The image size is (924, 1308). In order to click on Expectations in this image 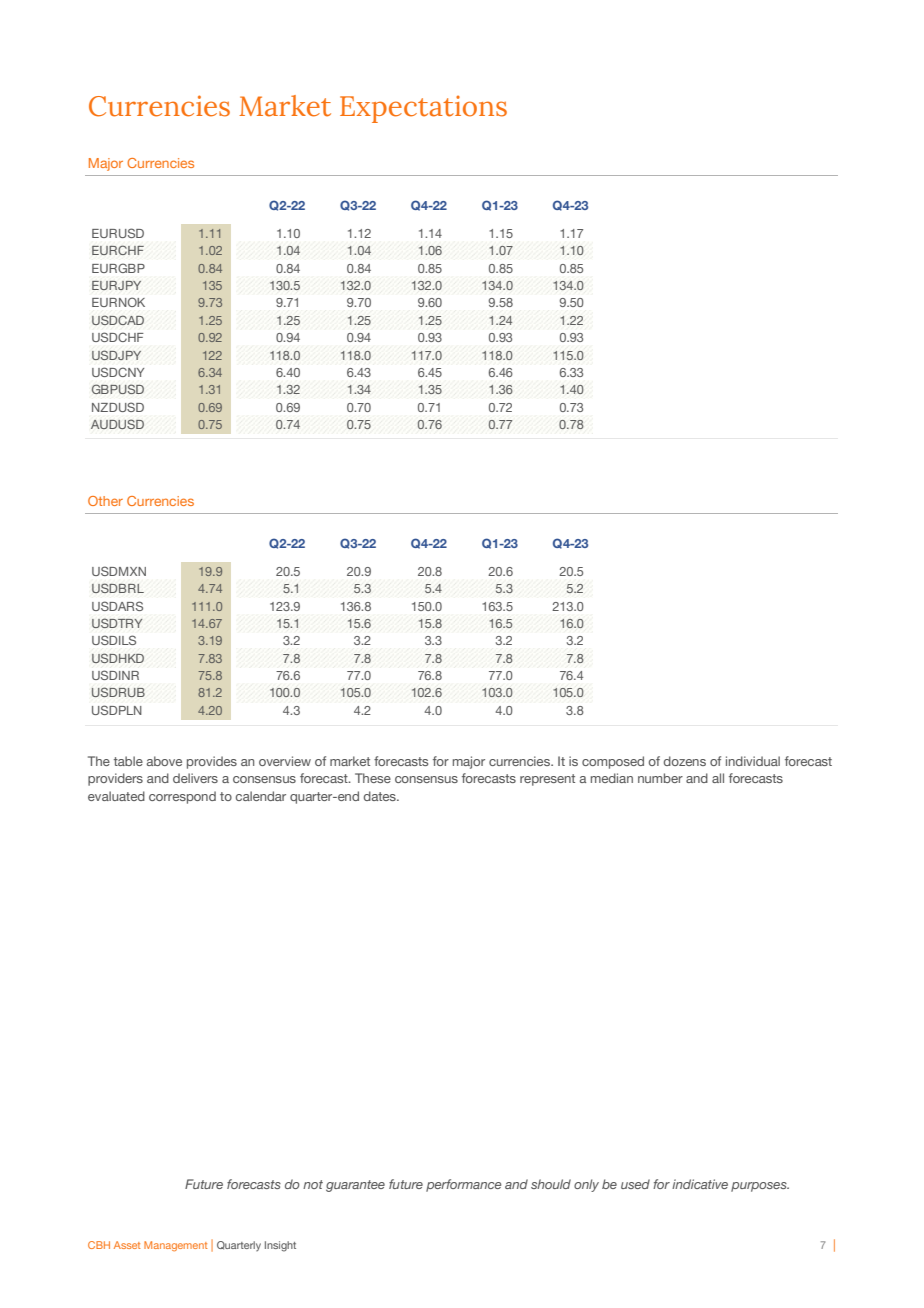, I will do `click(423, 109)`.
